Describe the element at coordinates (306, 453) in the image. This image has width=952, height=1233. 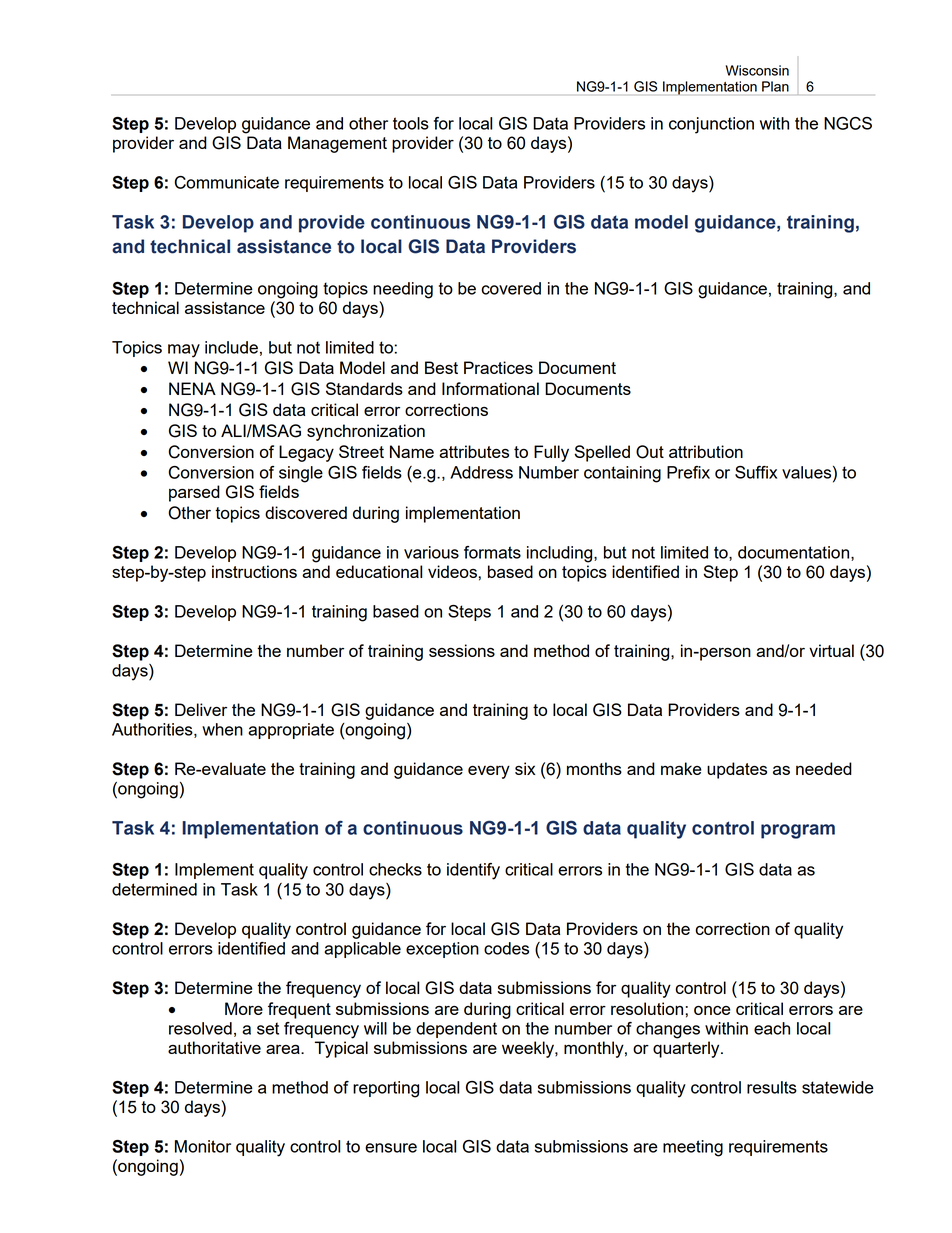
I see `Legacy` at that location.
